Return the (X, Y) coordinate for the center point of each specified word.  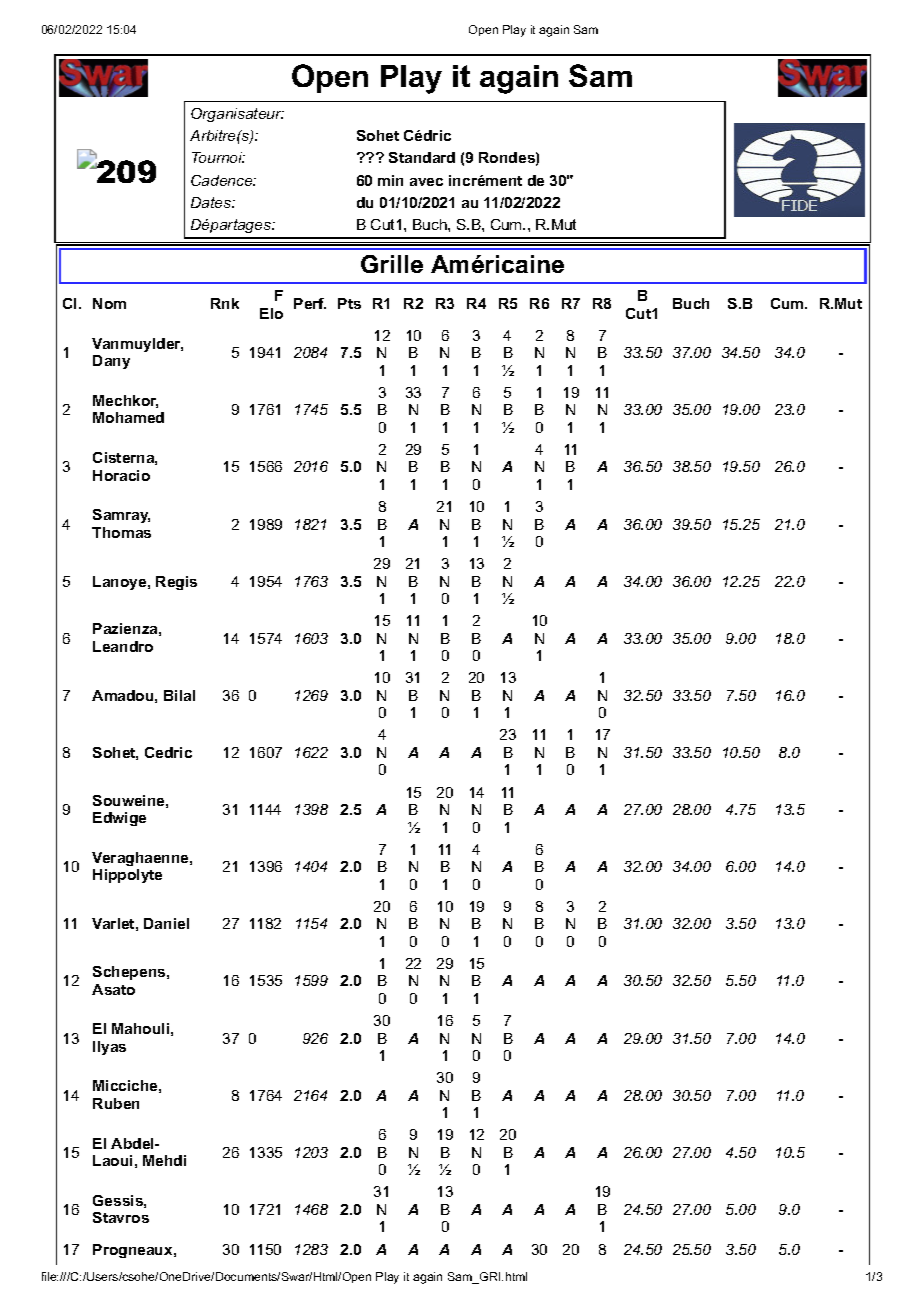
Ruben (116, 1103)
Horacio (121, 475)
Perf (310, 303)
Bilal (179, 695)
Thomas (121, 532)
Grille (392, 264)
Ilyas (109, 1048)
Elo (271, 313)
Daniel (166, 923)
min (390, 180)
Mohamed (128, 417)
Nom (109, 303)
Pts (349, 303)
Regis (176, 583)
